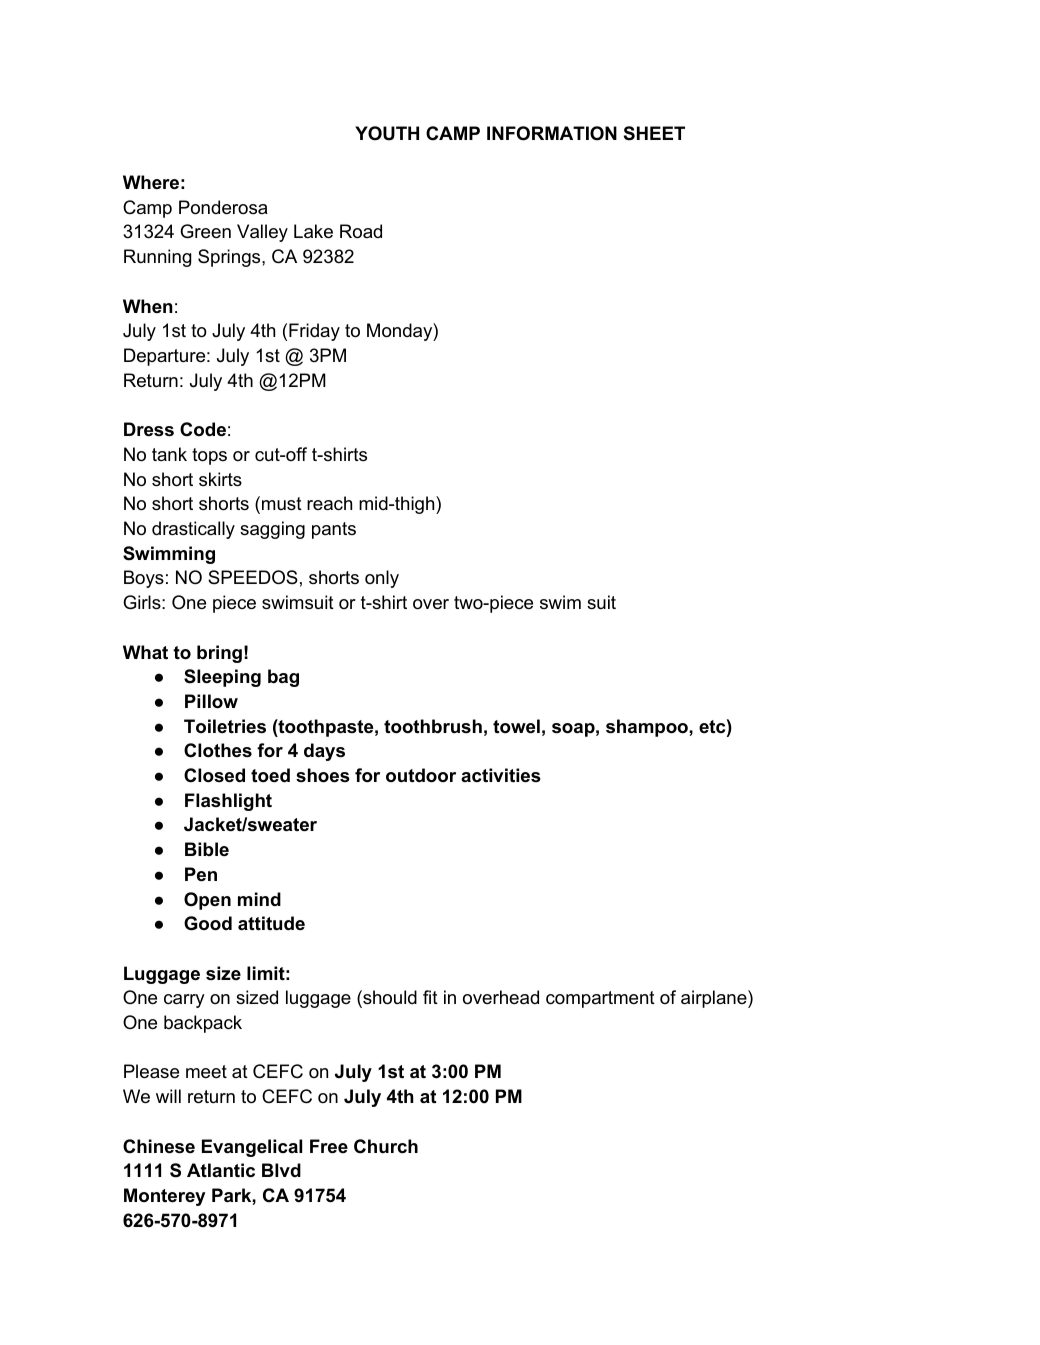  Describe the element at coordinates (552, 133) in the screenshot. I see `INFORMATION` at that location.
